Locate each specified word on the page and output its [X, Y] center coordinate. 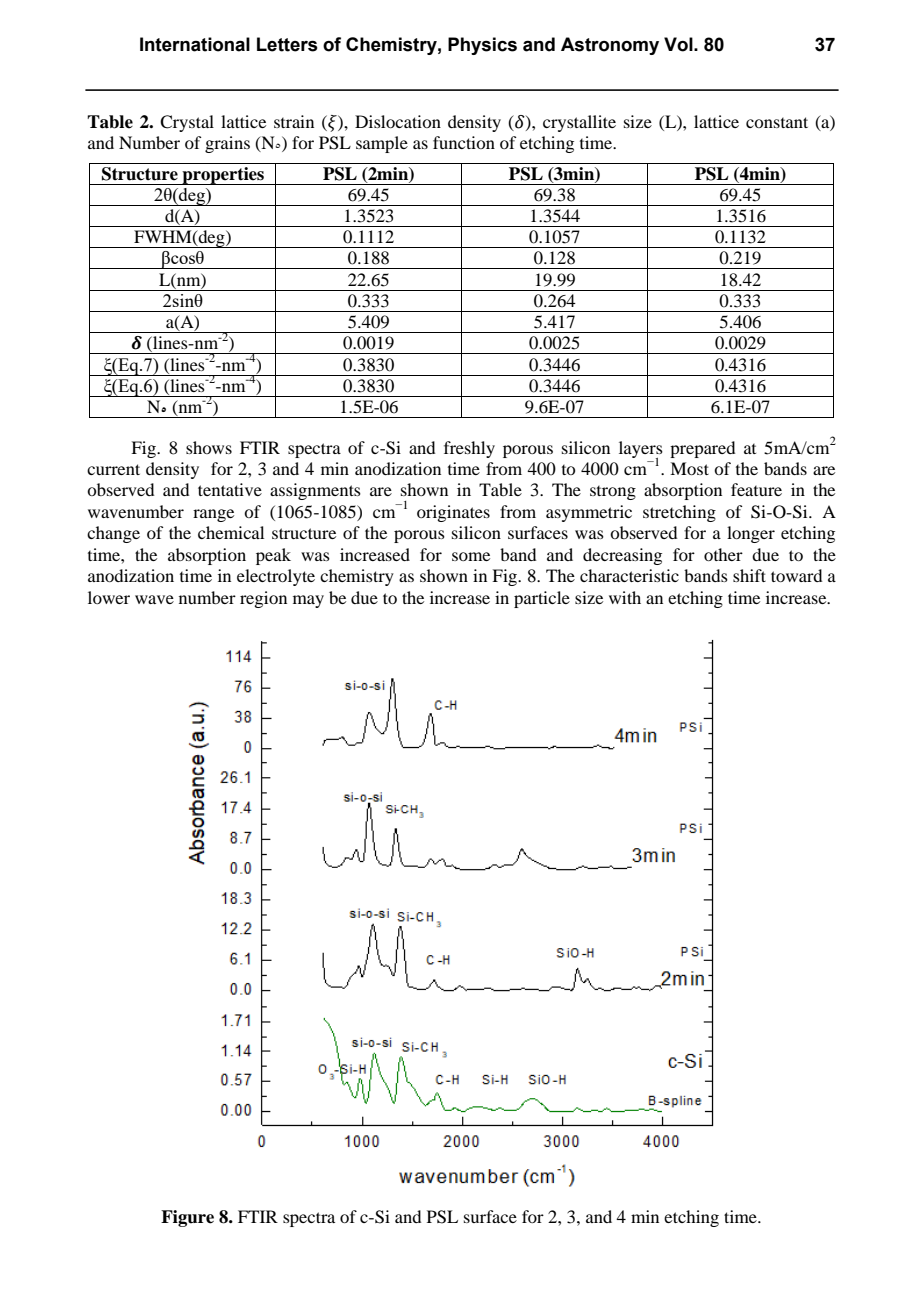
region [263, 599]
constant [777, 122]
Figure [187, 1218]
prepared [702, 449]
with [625, 597]
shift [749, 575]
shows [209, 447]
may [308, 601]
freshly [469, 449]
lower [109, 597]
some [471, 556]
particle [542, 599]
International [195, 44]
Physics [482, 46]
